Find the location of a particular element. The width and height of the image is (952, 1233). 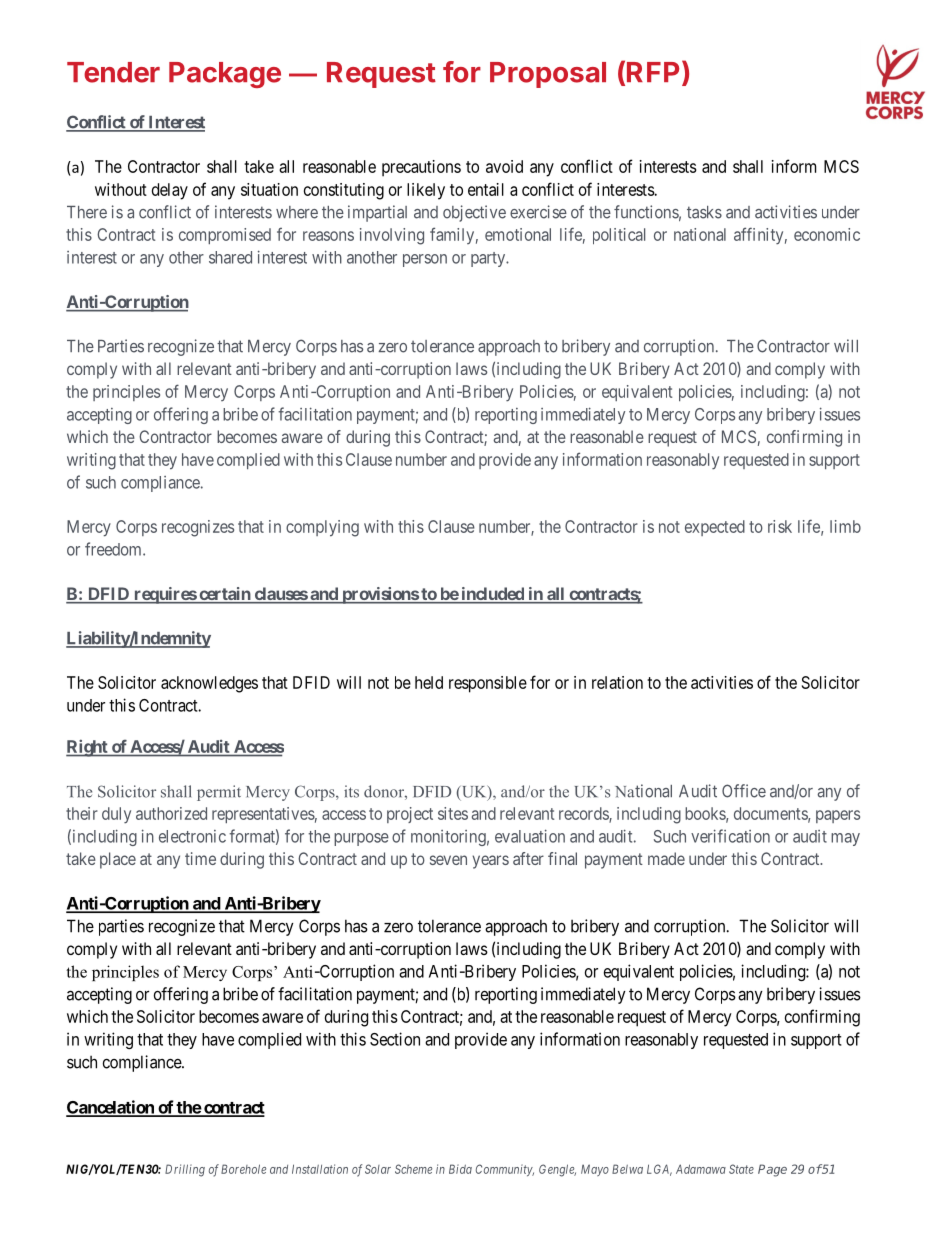

Drilling is located at coordinates (185, 1170).
